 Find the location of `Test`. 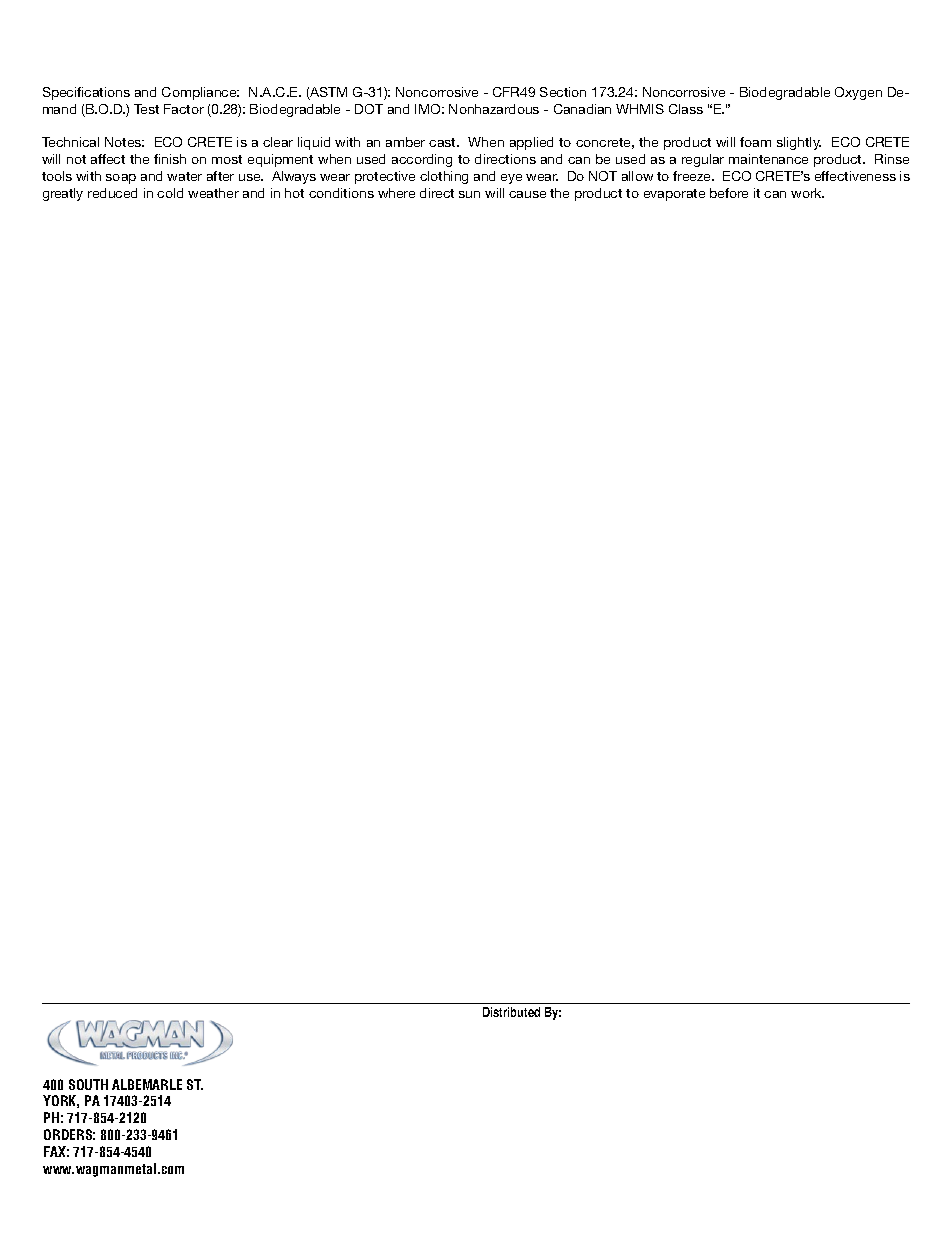

Test is located at coordinates (146, 109).
